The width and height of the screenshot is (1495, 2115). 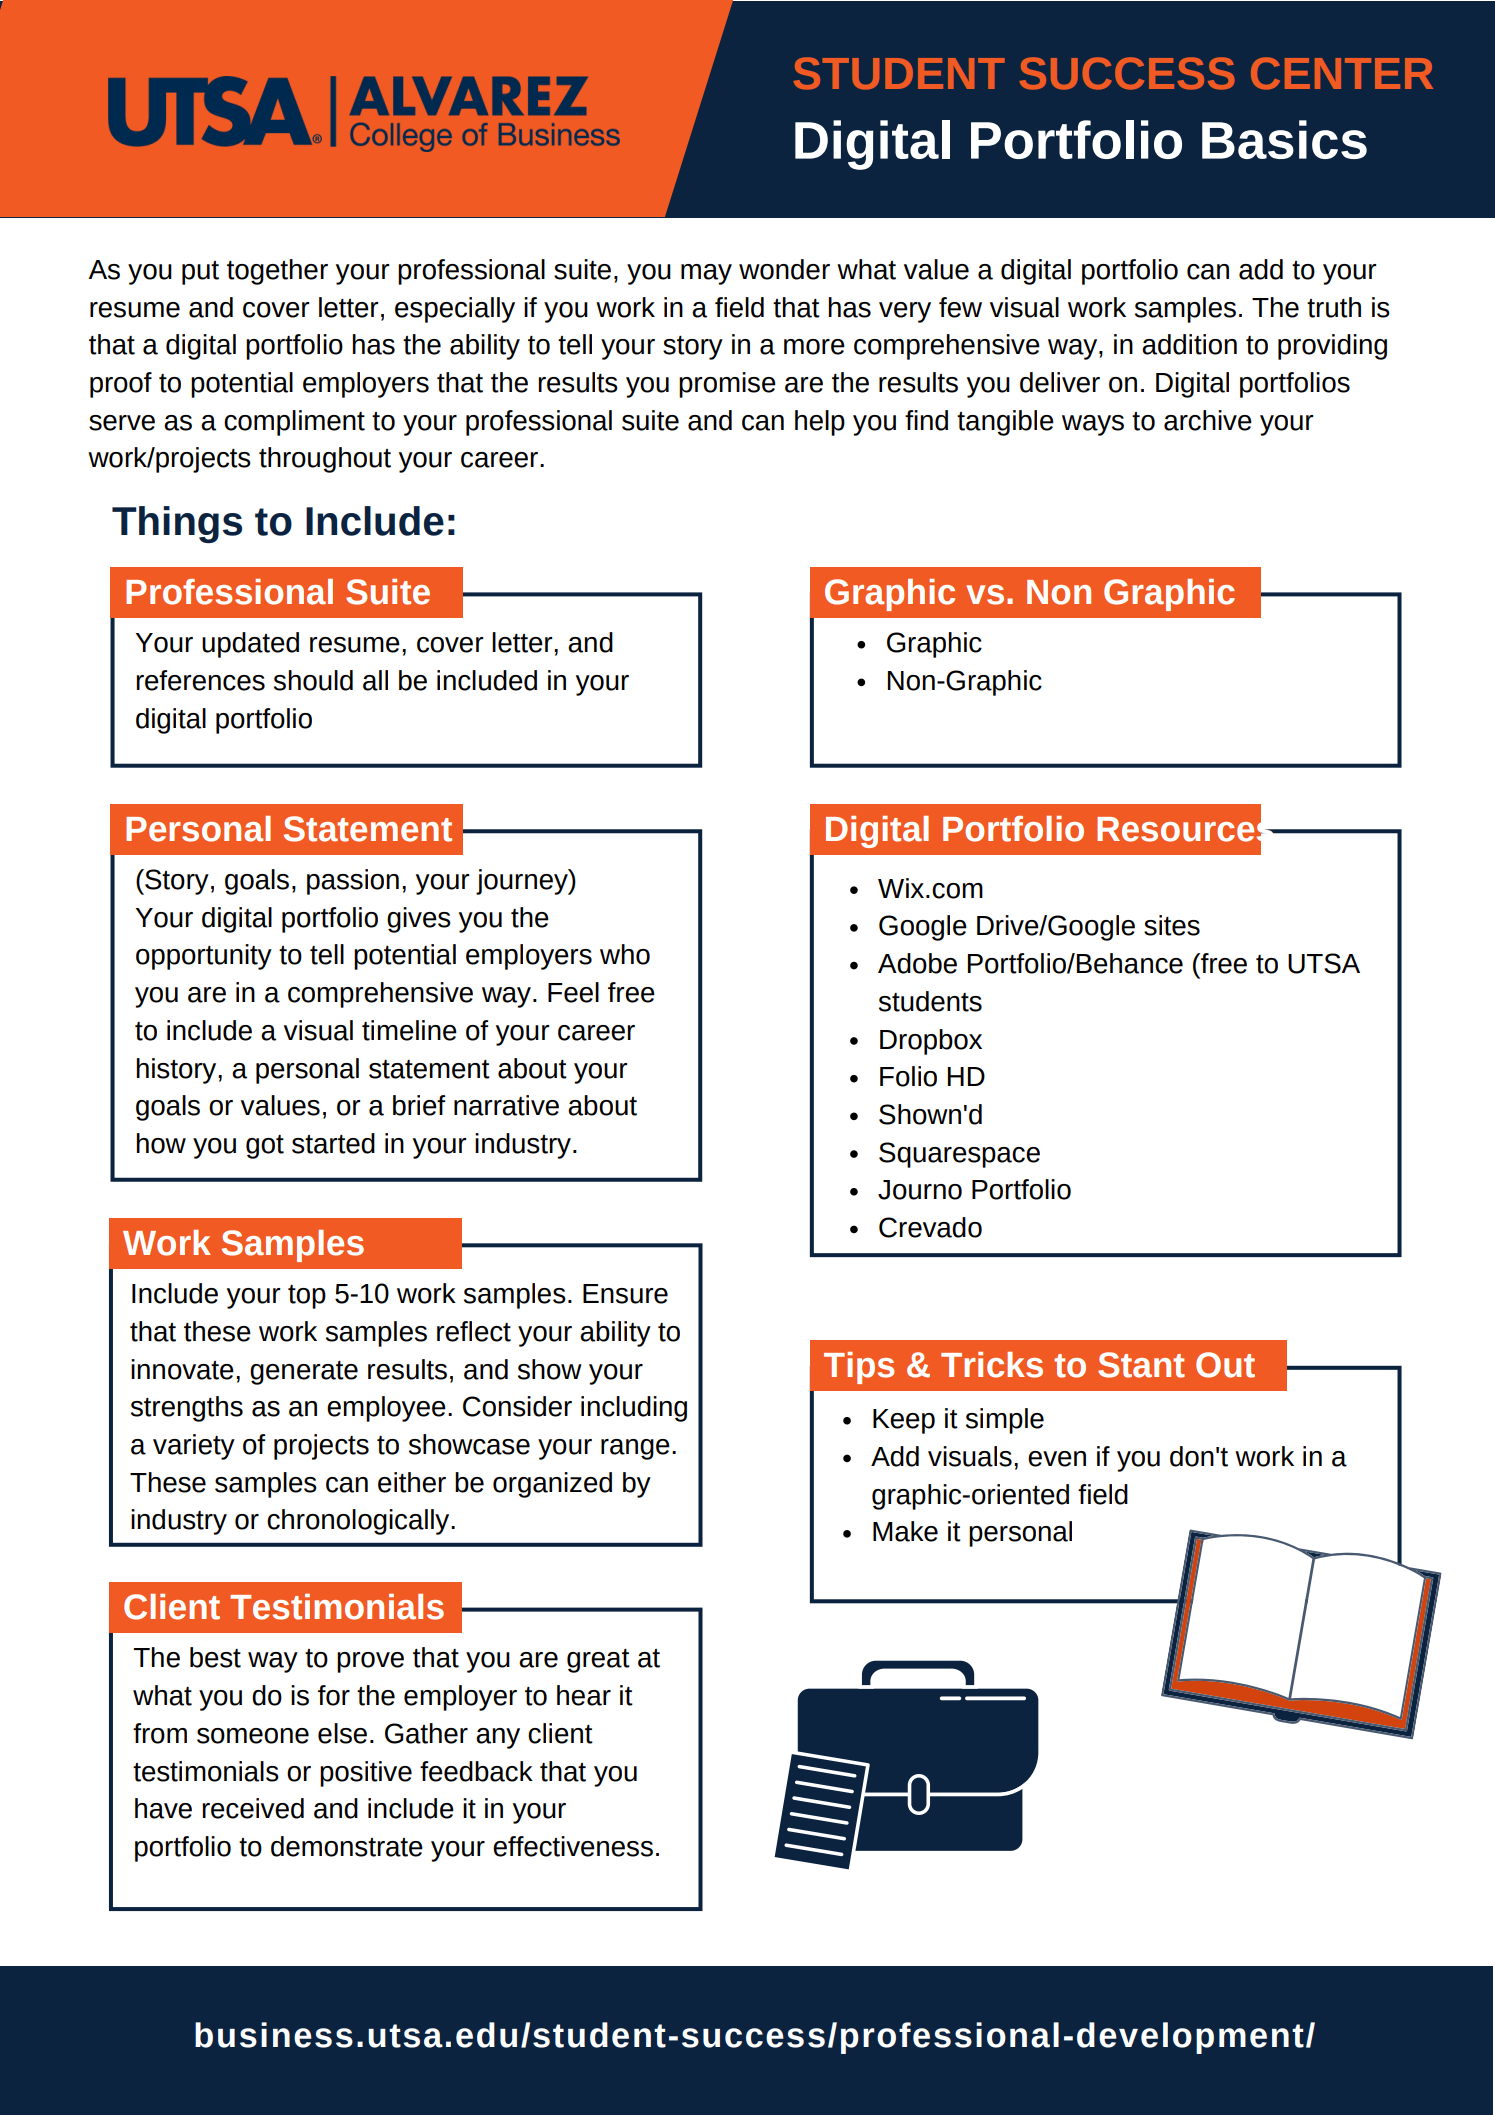 I want to click on Things, so click(x=177, y=524).
